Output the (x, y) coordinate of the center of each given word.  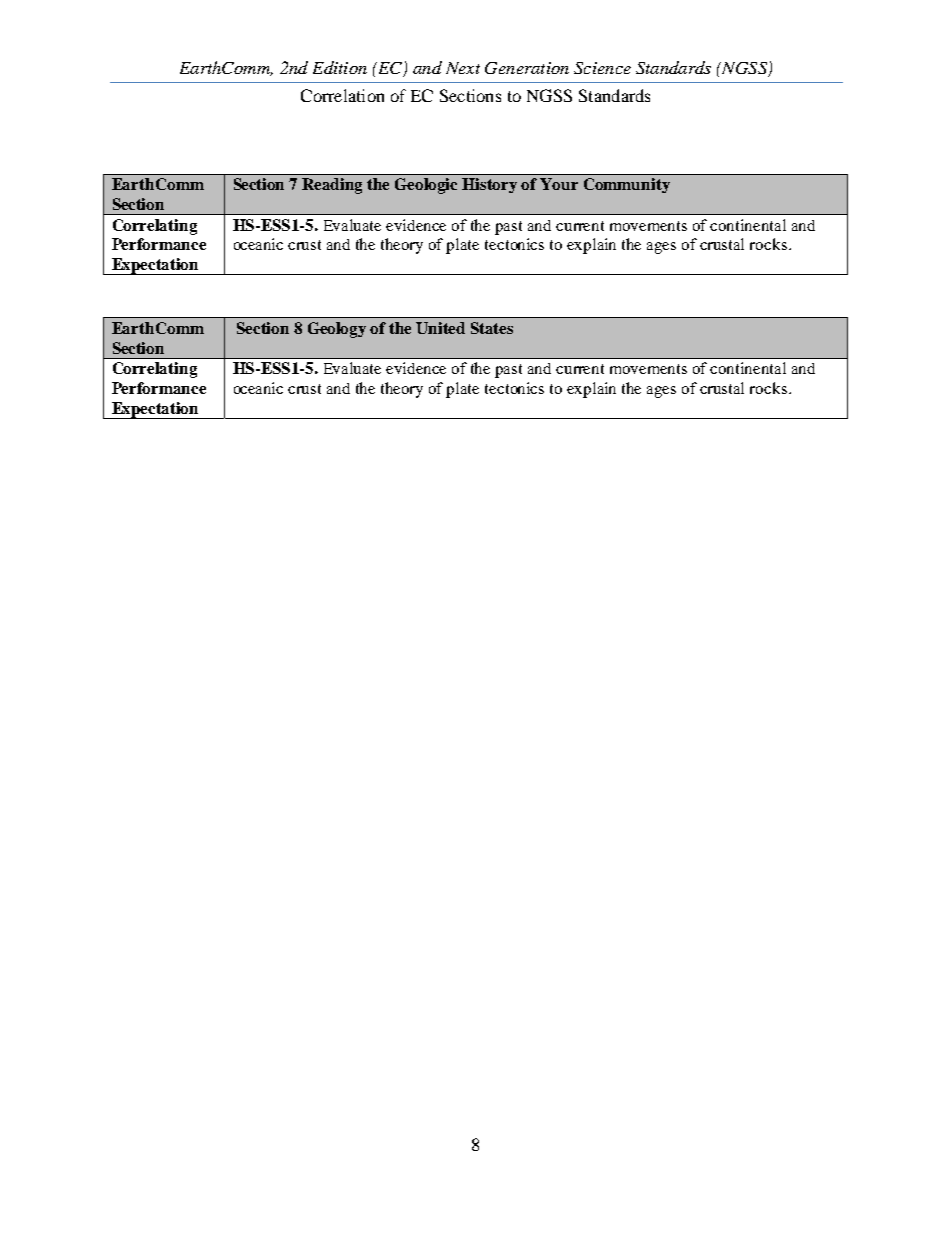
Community (627, 185)
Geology (337, 330)
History (489, 185)
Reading (332, 186)
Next (463, 68)
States (492, 328)
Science (602, 68)
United (440, 328)
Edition (340, 67)
